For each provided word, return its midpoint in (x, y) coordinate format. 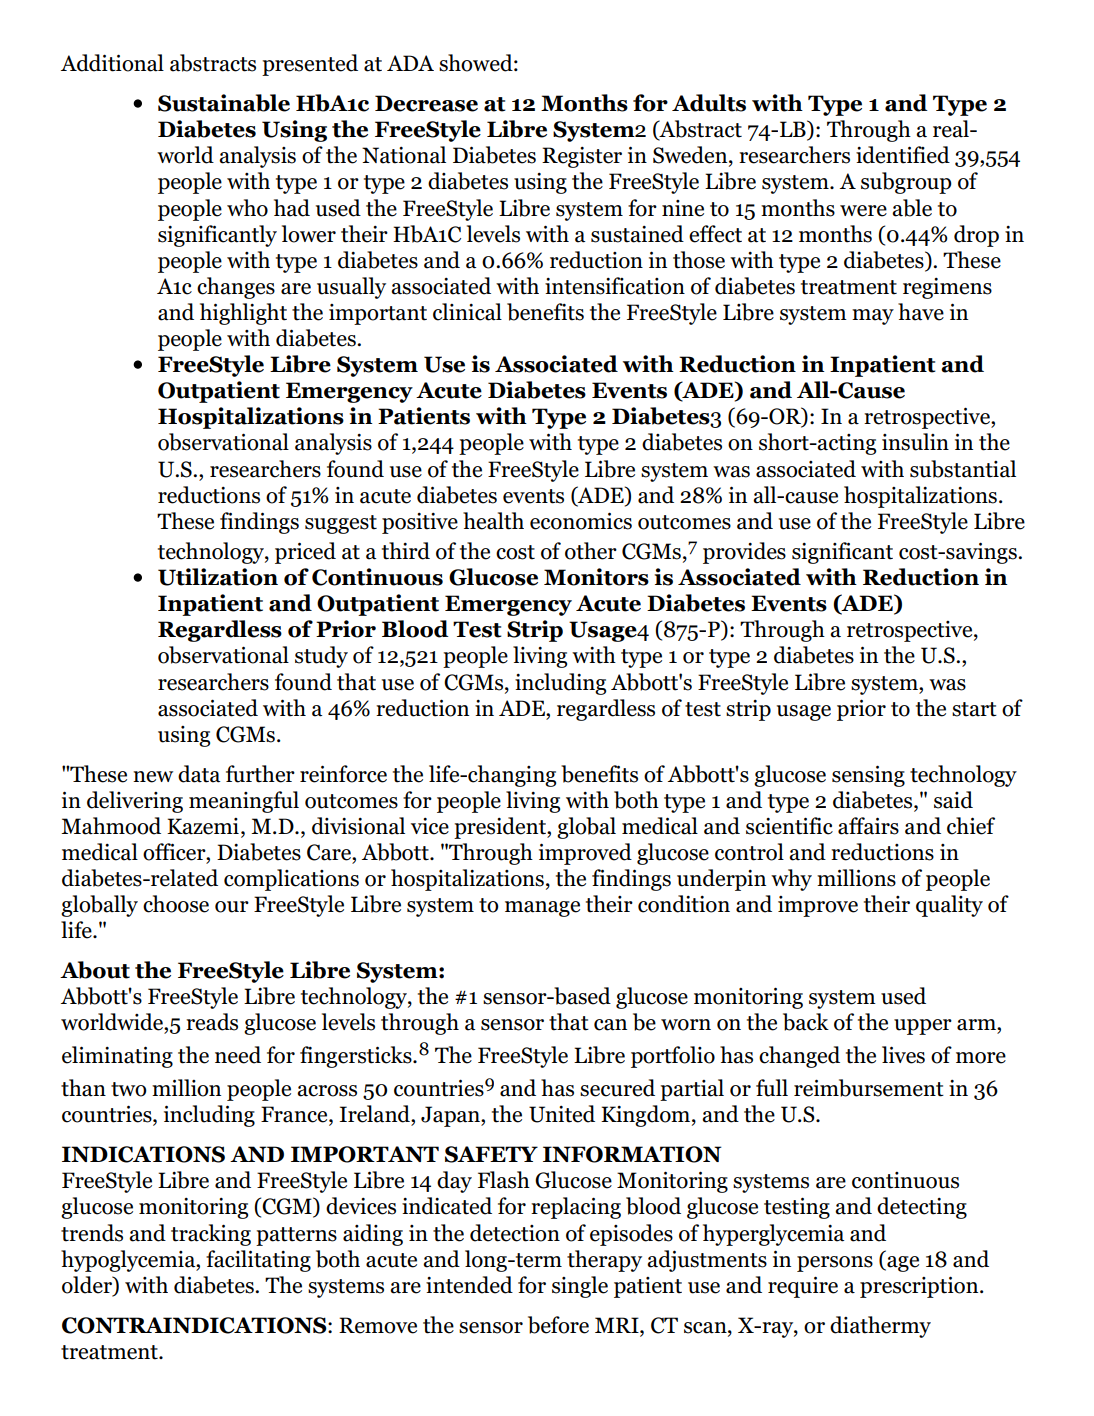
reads (212, 1022)
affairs (868, 826)
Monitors (596, 577)
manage (542, 909)
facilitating (258, 1261)
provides (744, 553)
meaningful (244, 802)
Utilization (218, 577)
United (562, 1114)
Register (582, 157)
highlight (243, 314)
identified (903, 155)
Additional (112, 63)
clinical (467, 312)
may (873, 317)
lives (903, 1055)
